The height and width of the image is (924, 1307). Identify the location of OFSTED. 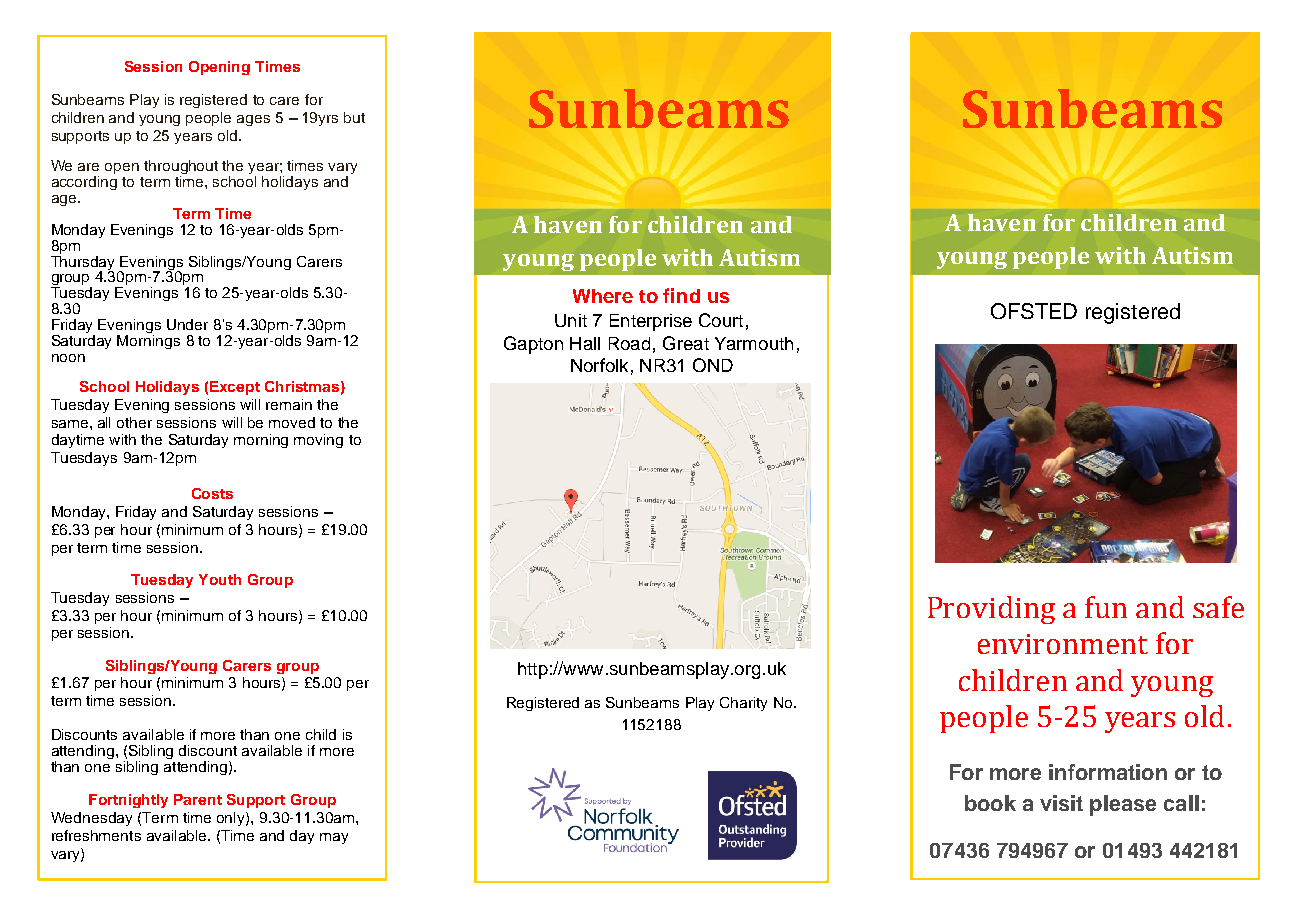
(1034, 311).
